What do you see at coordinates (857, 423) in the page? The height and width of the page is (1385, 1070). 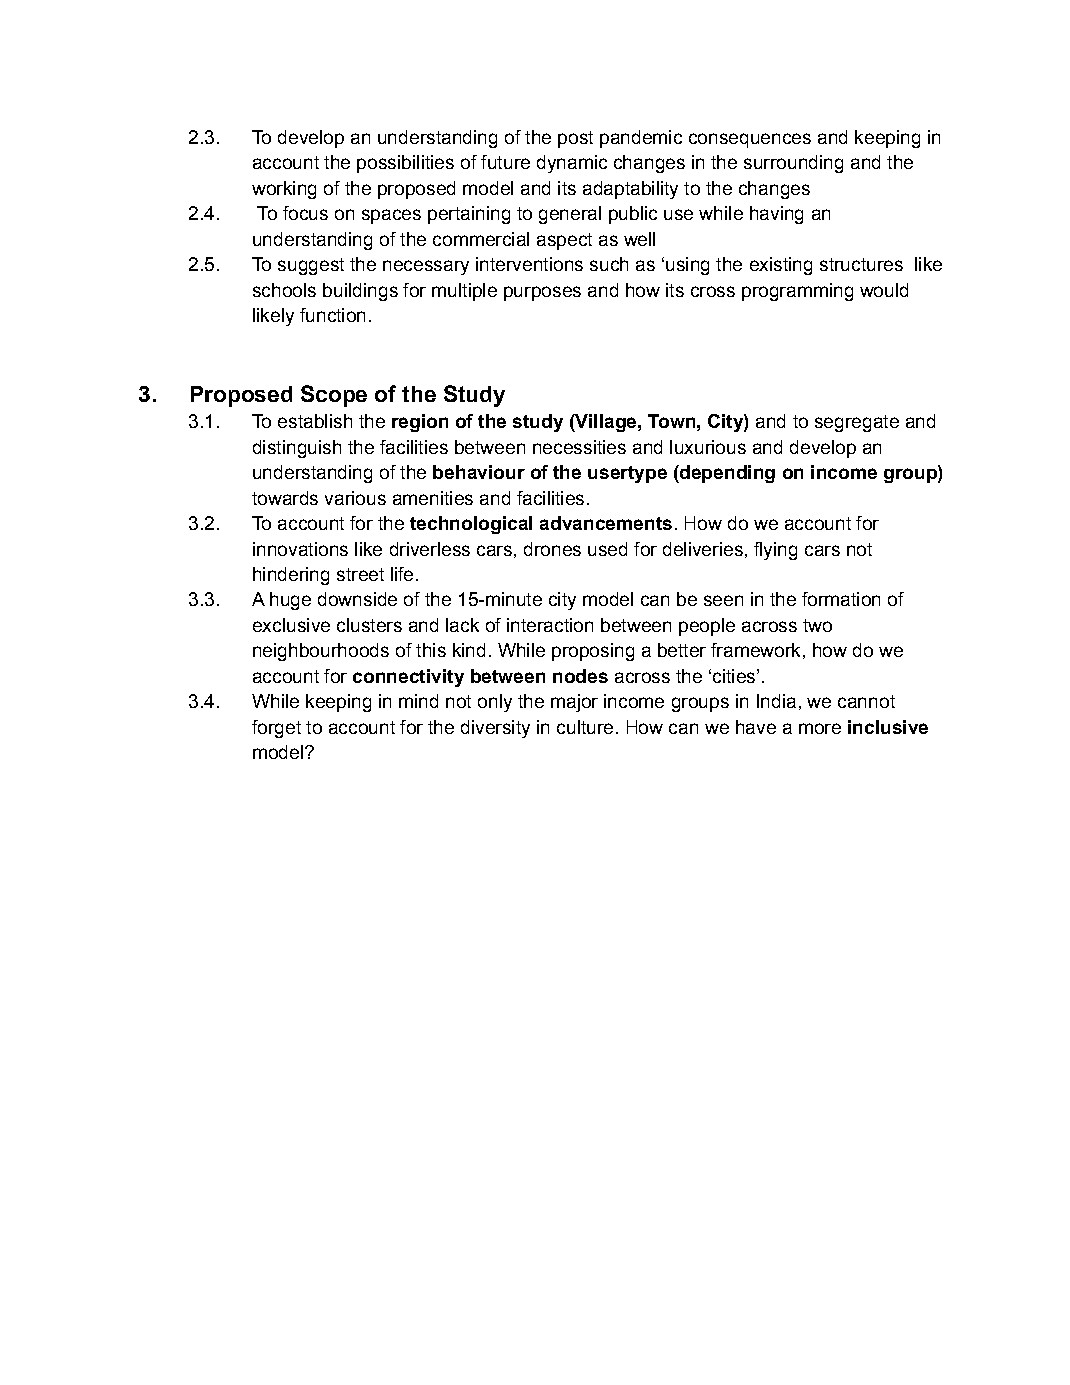 I see `segregate` at bounding box center [857, 423].
